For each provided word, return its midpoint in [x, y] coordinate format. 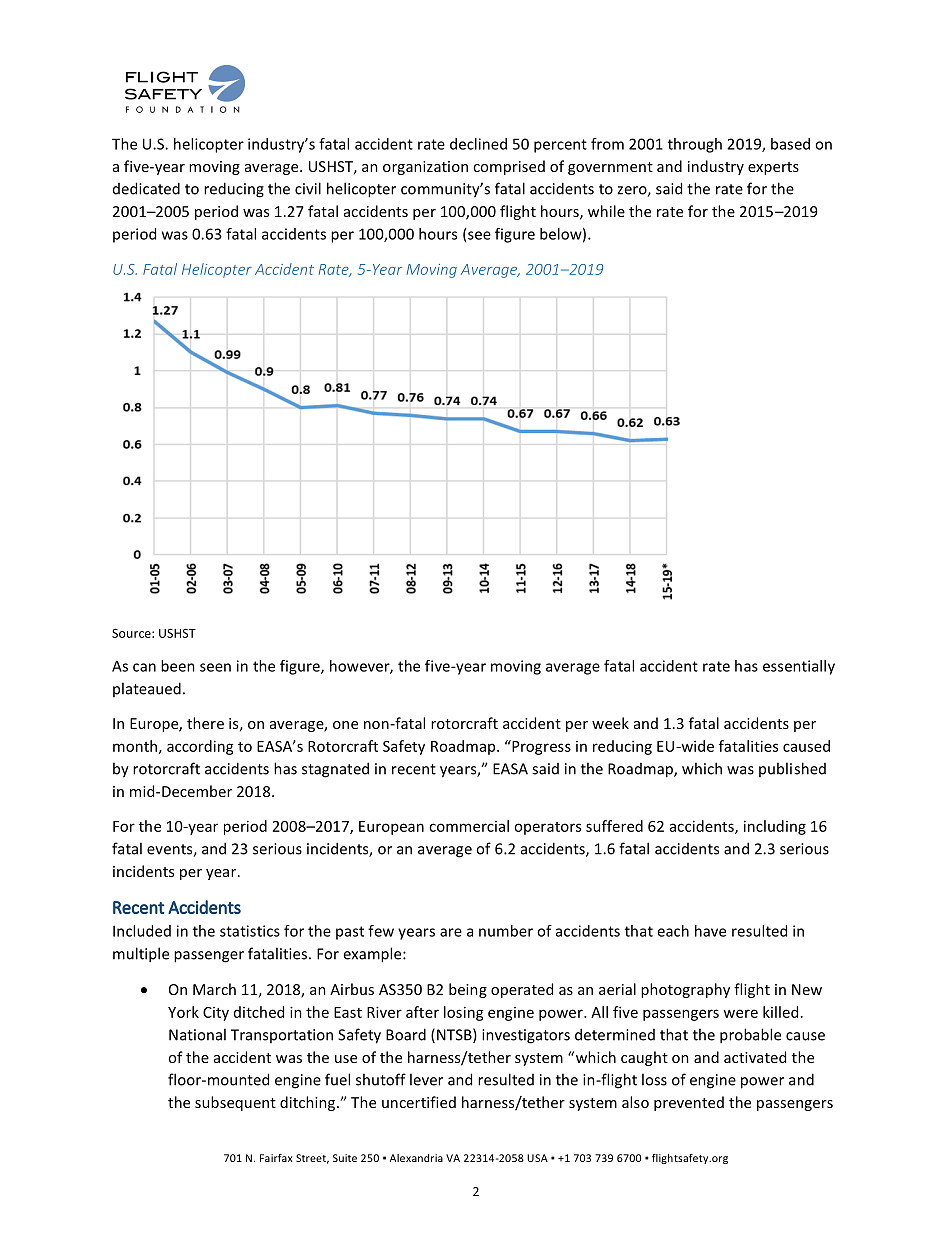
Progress [540, 747]
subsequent [235, 1103]
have [710, 931]
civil [308, 188]
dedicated [146, 188]
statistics [250, 931]
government [610, 168]
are [451, 932]
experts [773, 168]
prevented [689, 1103]
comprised [509, 167]
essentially [799, 667]
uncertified [419, 1102]
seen [215, 667]
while [606, 211]
